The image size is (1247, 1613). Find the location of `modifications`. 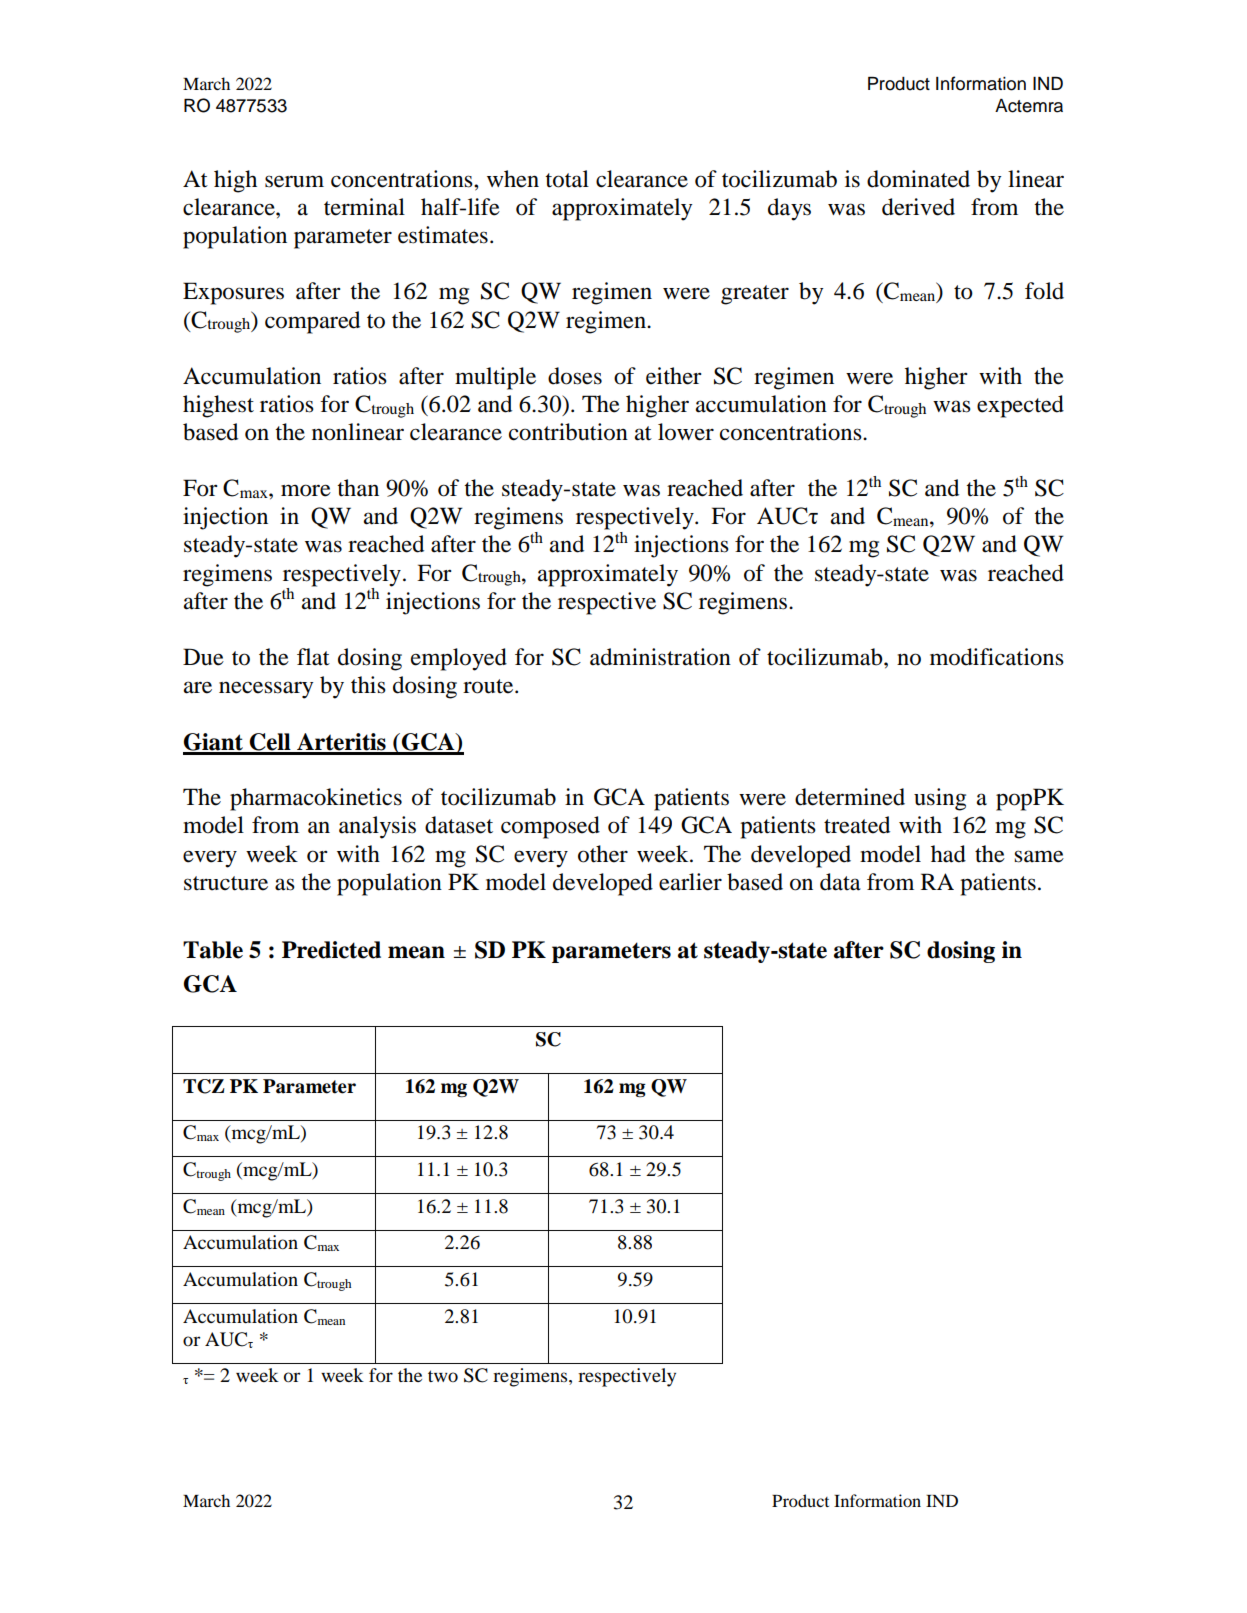

modifications is located at coordinates (997, 657).
